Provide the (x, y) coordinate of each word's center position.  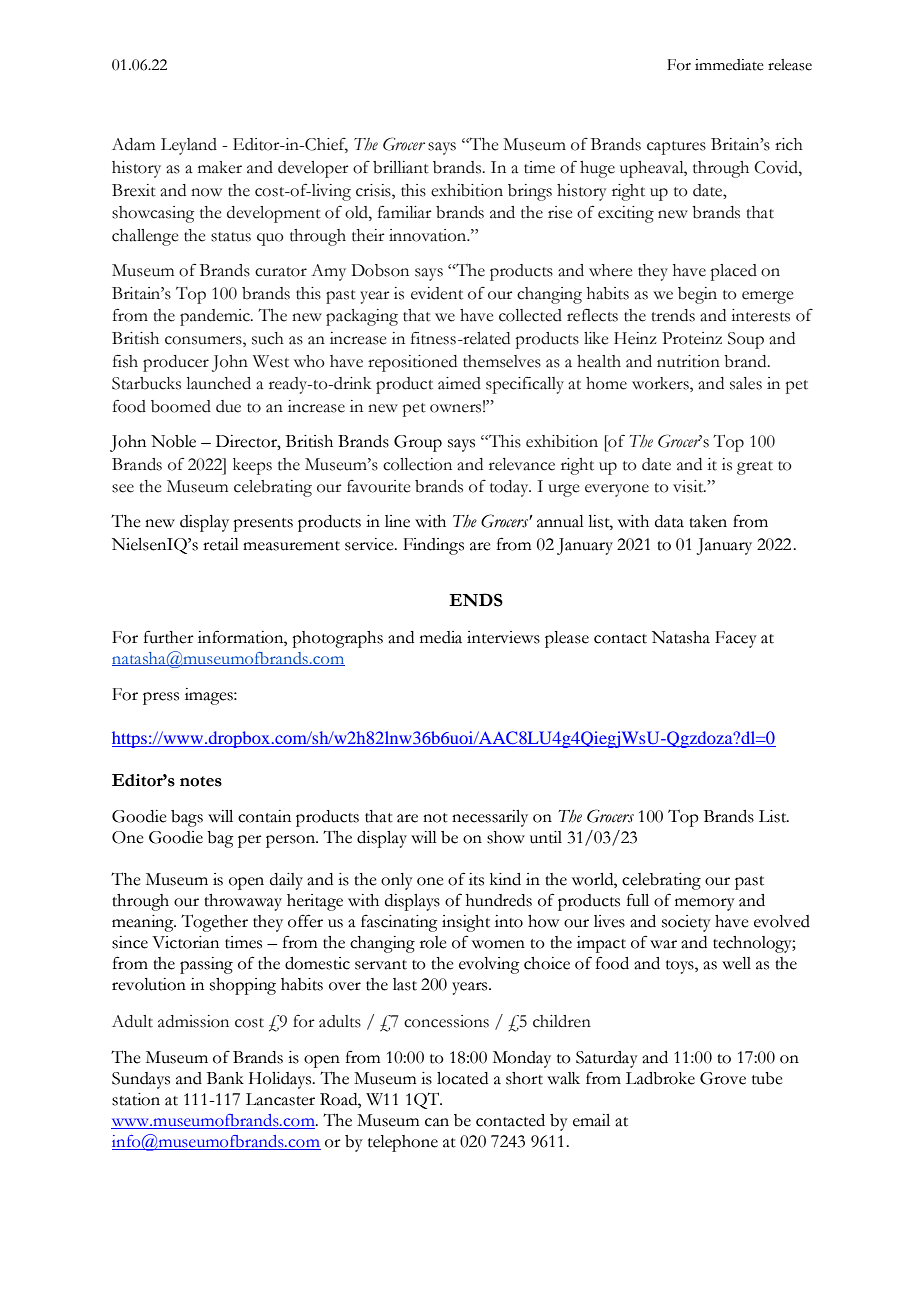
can (437, 1122)
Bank (225, 1078)
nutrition (688, 361)
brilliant (401, 167)
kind (505, 879)
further (169, 637)
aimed (459, 383)
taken (708, 521)
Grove (723, 1078)
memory (705, 904)
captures (676, 148)
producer (176, 363)
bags (187, 818)
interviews (503, 637)
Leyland (189, 146)
